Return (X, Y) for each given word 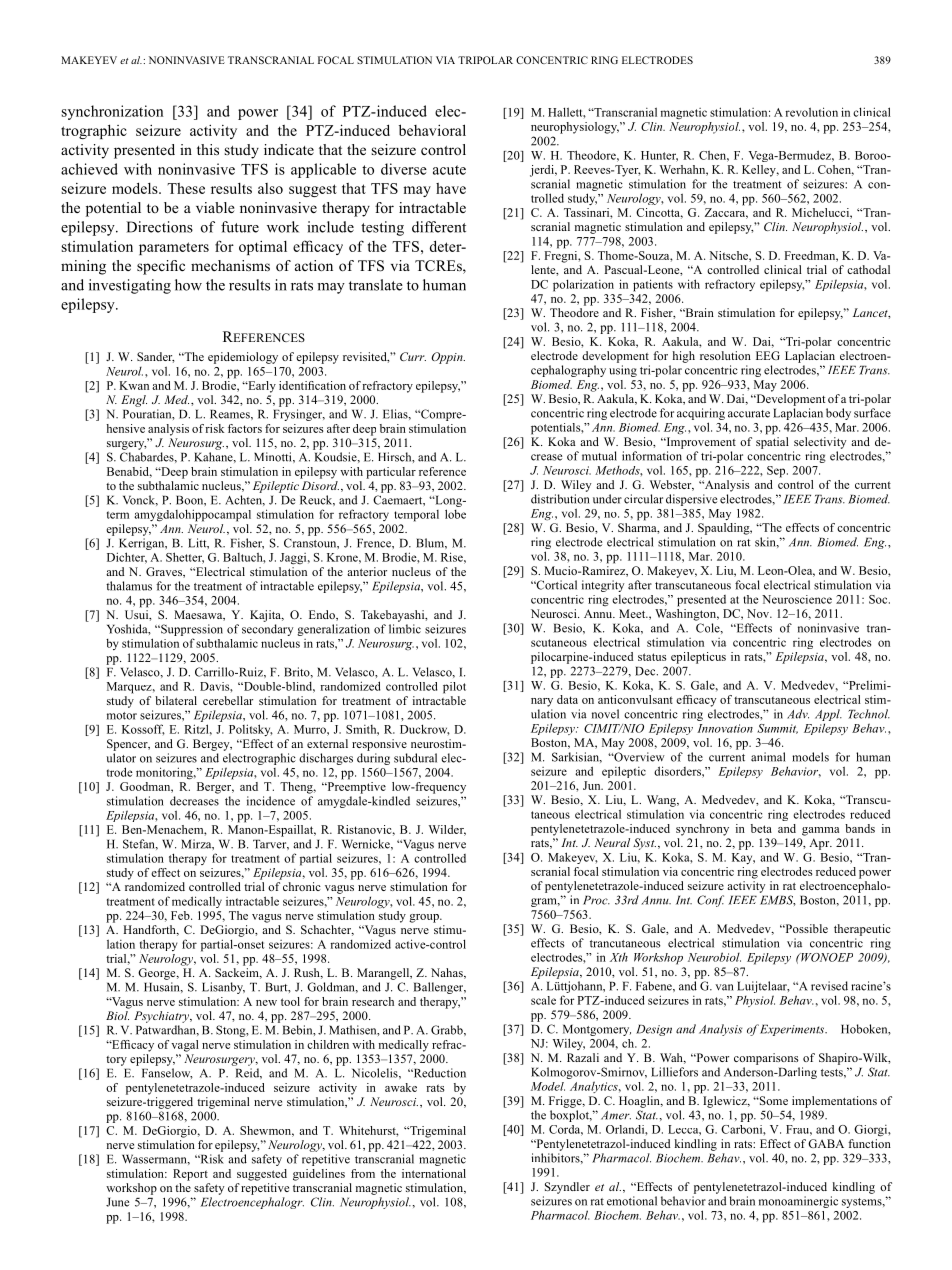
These (186, 188)
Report (190, 1175)
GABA (826, 1143)
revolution (811, 112)
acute (449, 170)
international (434, 1173)
